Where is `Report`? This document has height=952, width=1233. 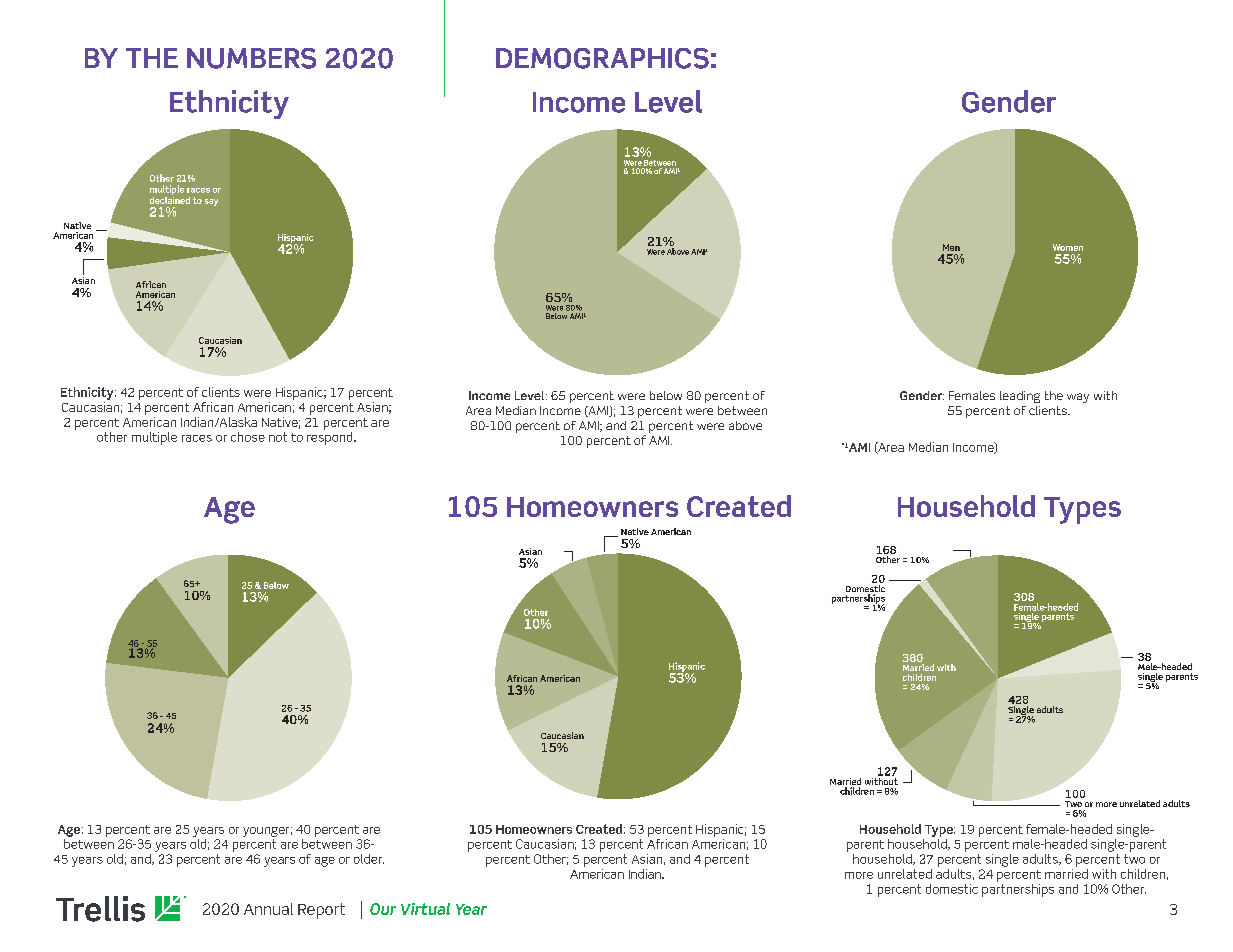
Report is located at coordinates (321, 911).
